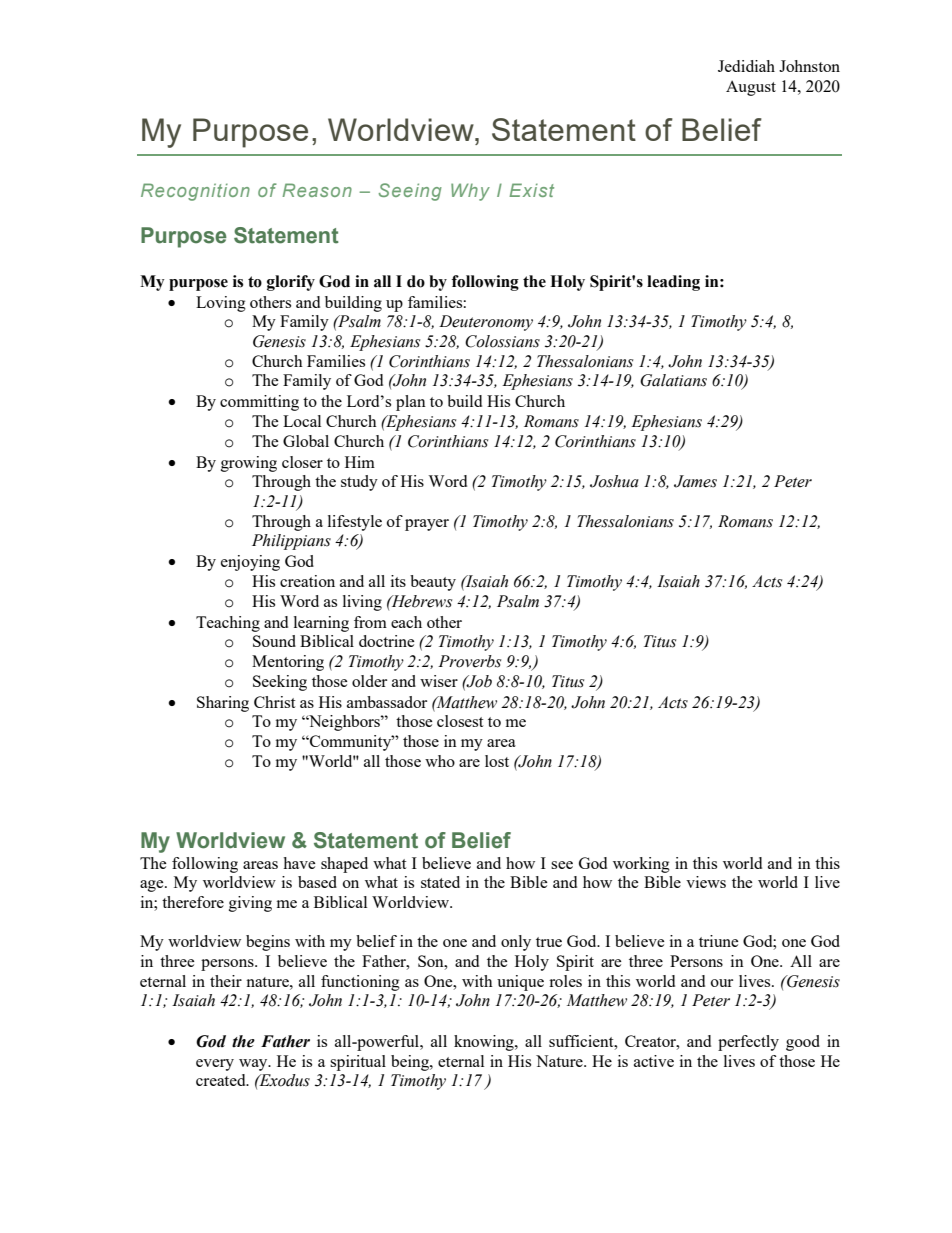 This page has width=952, height=1233. Describe the element at coordinates (195, 192) in the page. I see `Recognition` at that location.
